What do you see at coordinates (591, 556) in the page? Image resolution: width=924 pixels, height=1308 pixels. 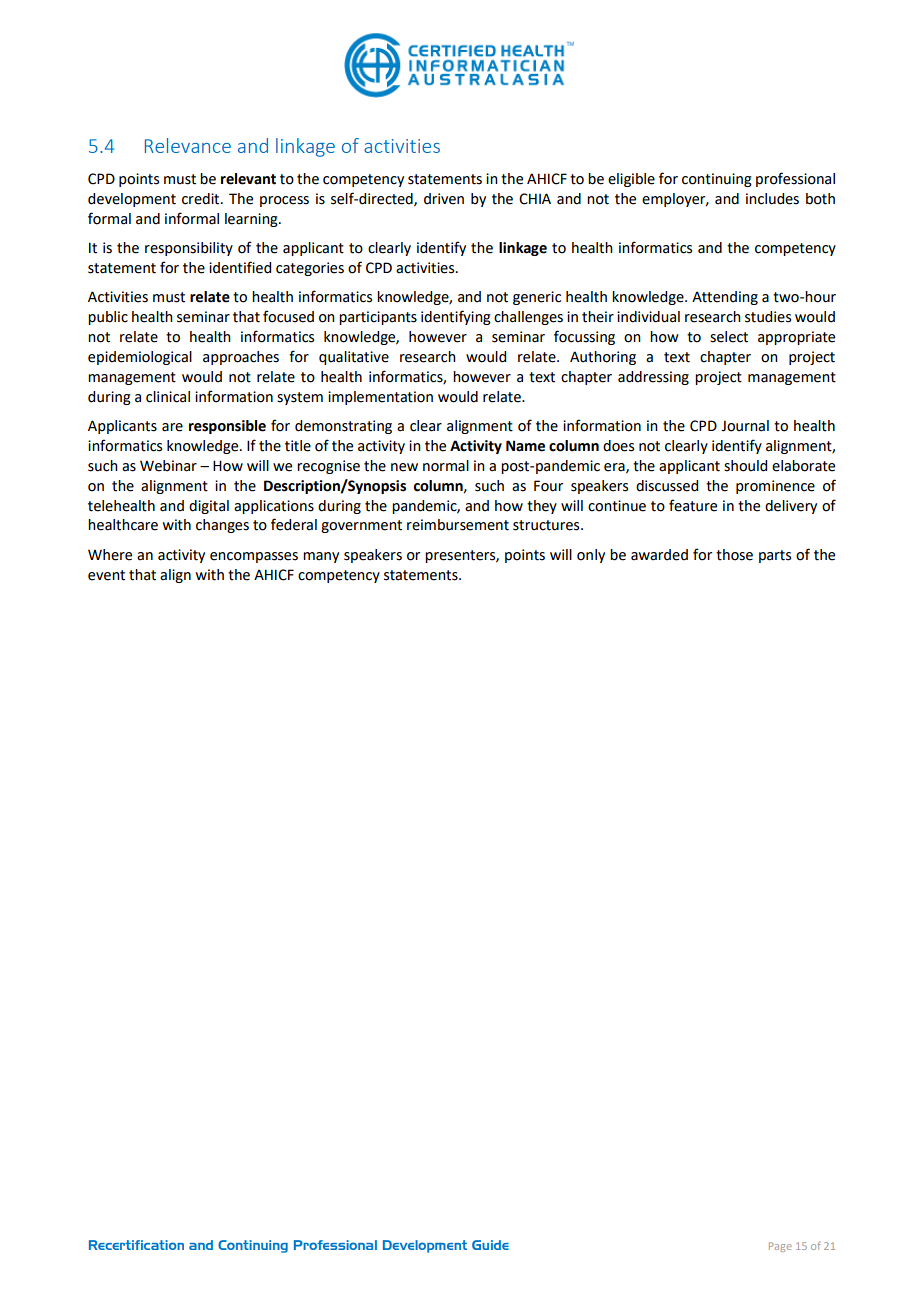 I see `only` at bounding box center [591, 556].
